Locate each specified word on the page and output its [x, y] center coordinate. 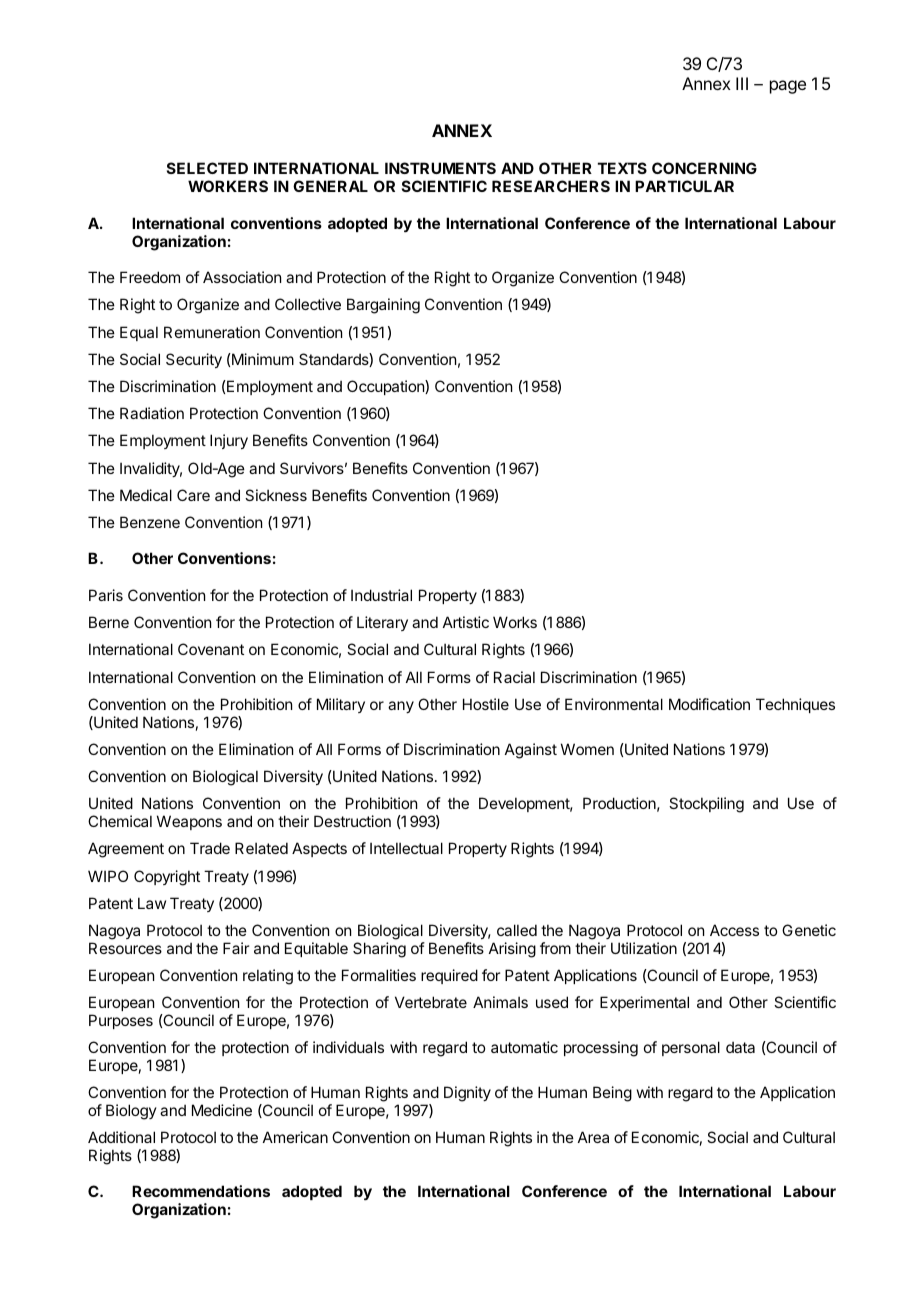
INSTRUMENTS [440, 168]
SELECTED [207, 168]
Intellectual [406, 848]
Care [193, 495]
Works [515, 622]
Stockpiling [706, 805]
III [742, 83]
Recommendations [201, 1191]
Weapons [189, 822]
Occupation [386, 387]
